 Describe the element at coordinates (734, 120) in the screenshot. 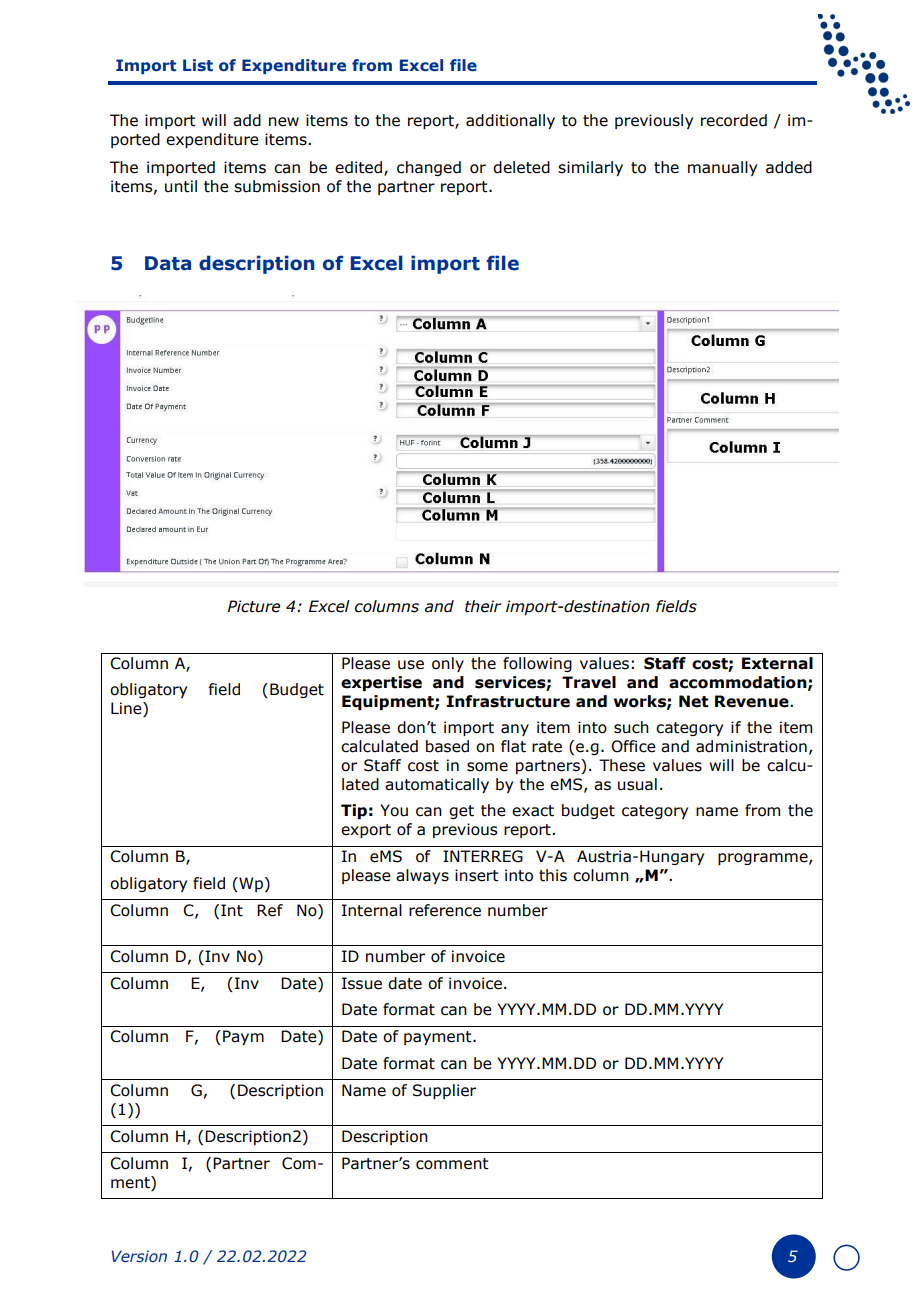

I see `recorded` at that location.
